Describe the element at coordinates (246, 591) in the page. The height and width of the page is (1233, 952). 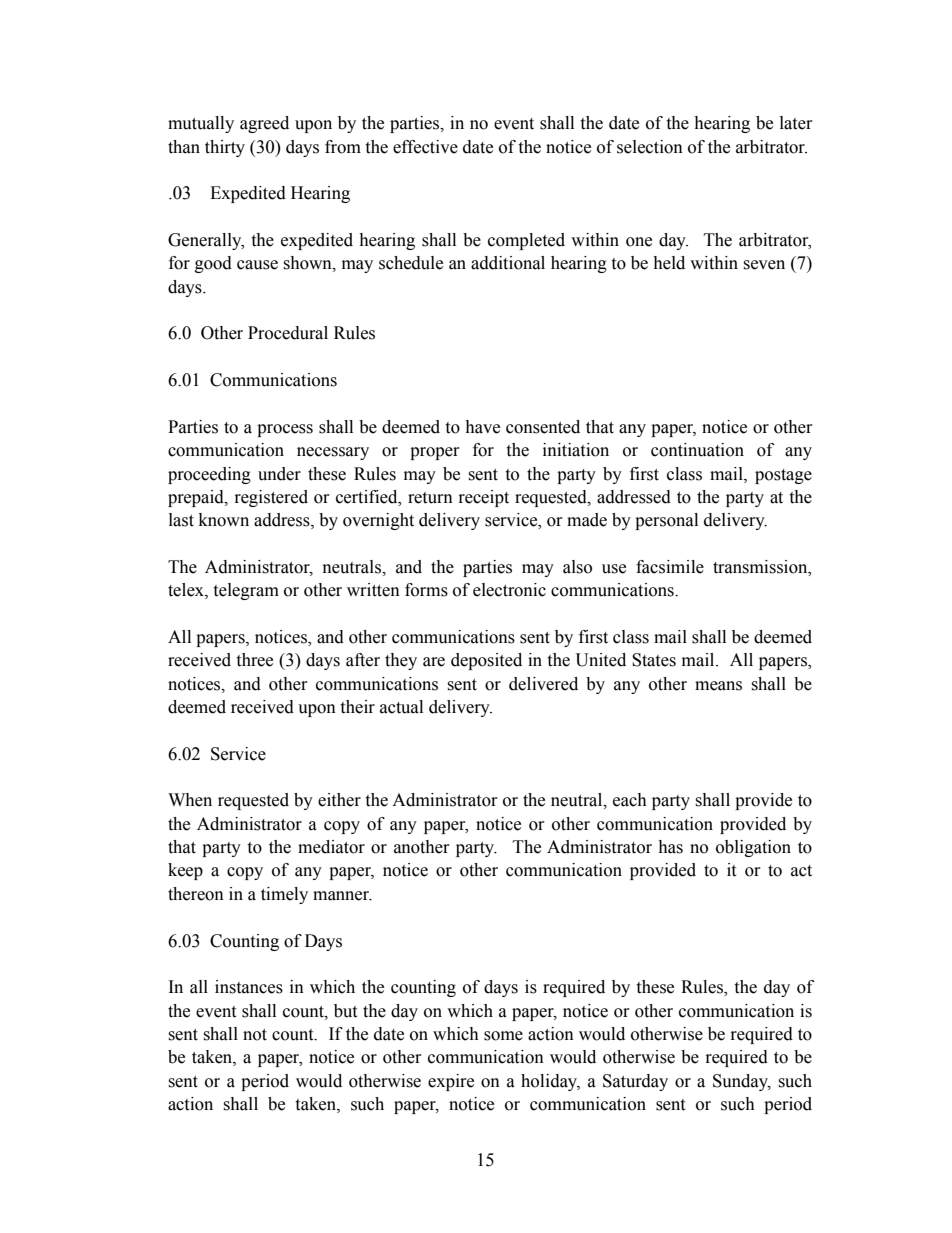
I see `telegram` at that location.
